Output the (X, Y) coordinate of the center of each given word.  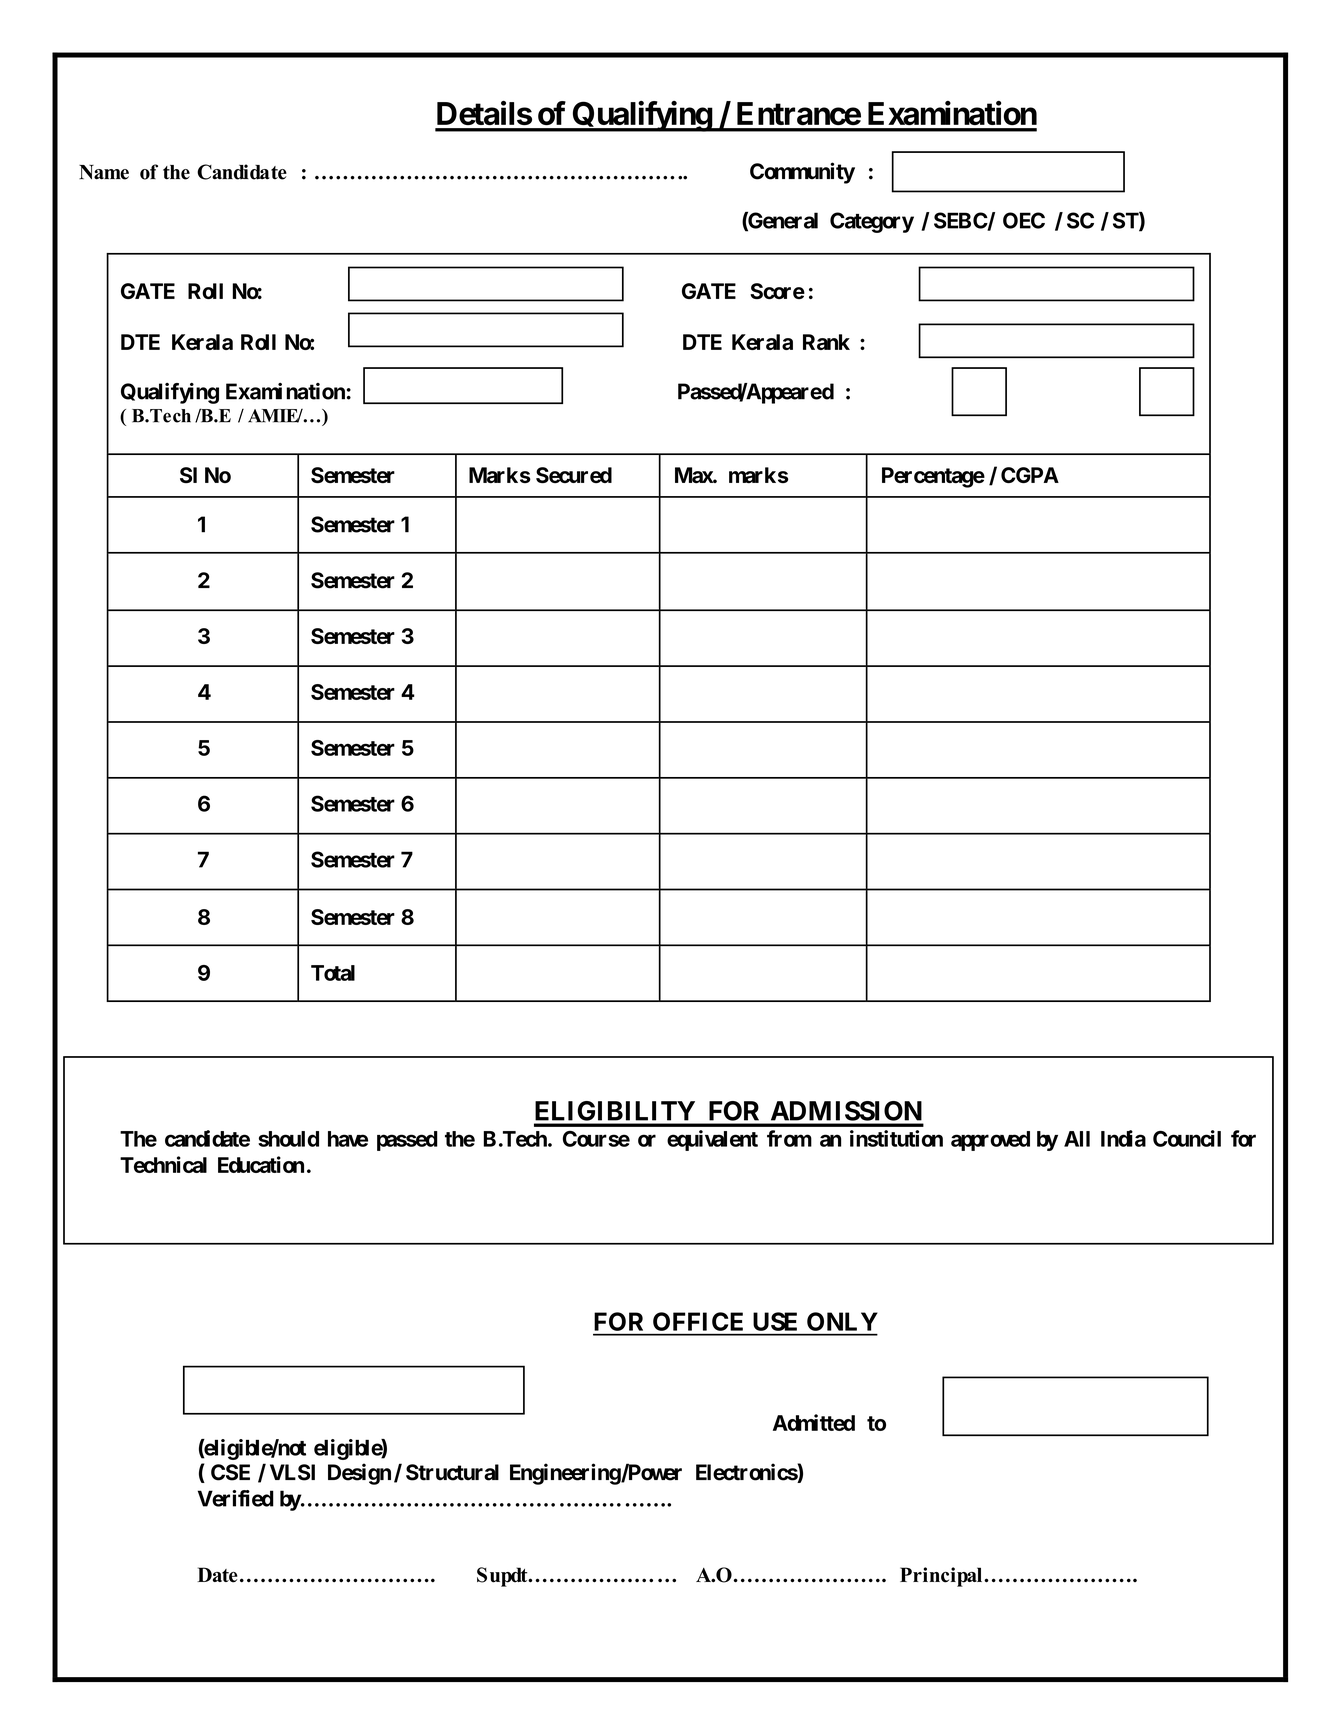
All (1077, 1139)
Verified (236, 1498)
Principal (942, 1577)
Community (802, 173)
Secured (574, 475)
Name (104, 172)
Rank (826, 342)
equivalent (712, 1140)
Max (694, 475)
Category (872, 222)
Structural (452, 1472)
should (288, 1139)
